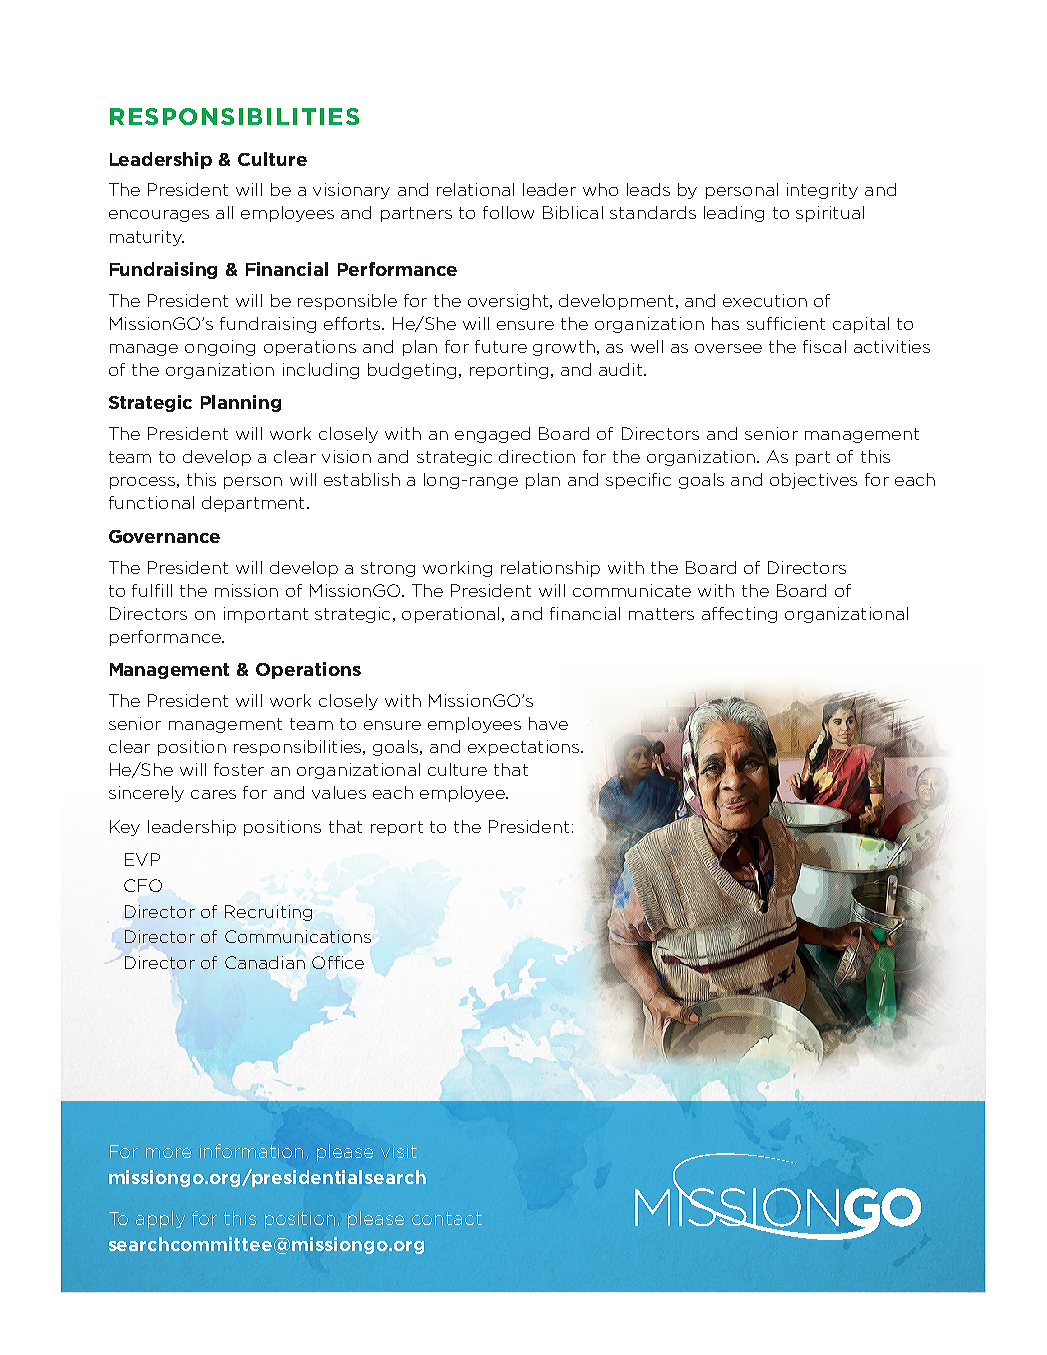 This screenshot has height=1355, width=1047. I want to click on expectations, so click(525, 748).
